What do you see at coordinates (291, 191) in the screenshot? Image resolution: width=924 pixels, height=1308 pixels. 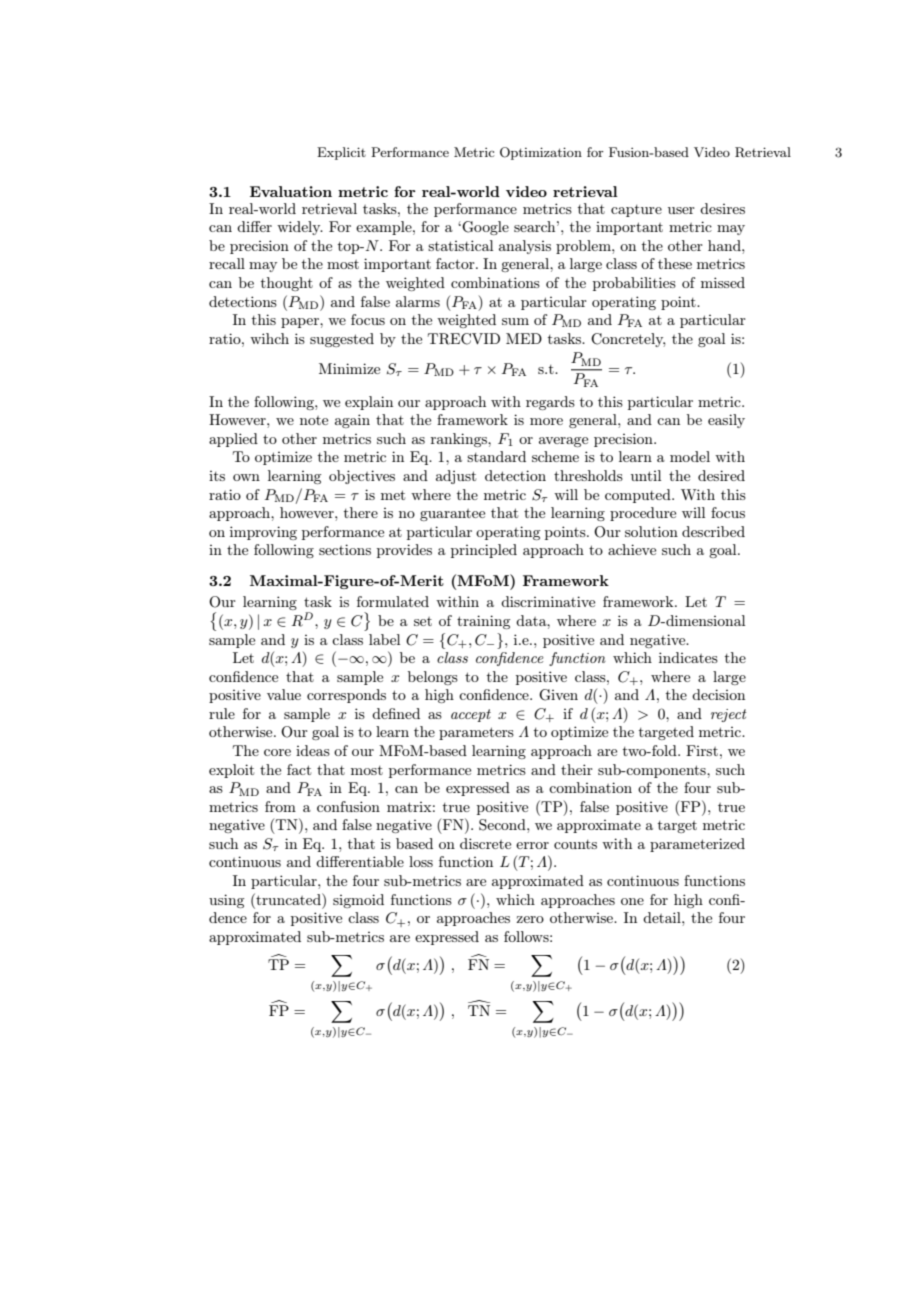 I see `Evaluation` at bounding box center [291, 191].
